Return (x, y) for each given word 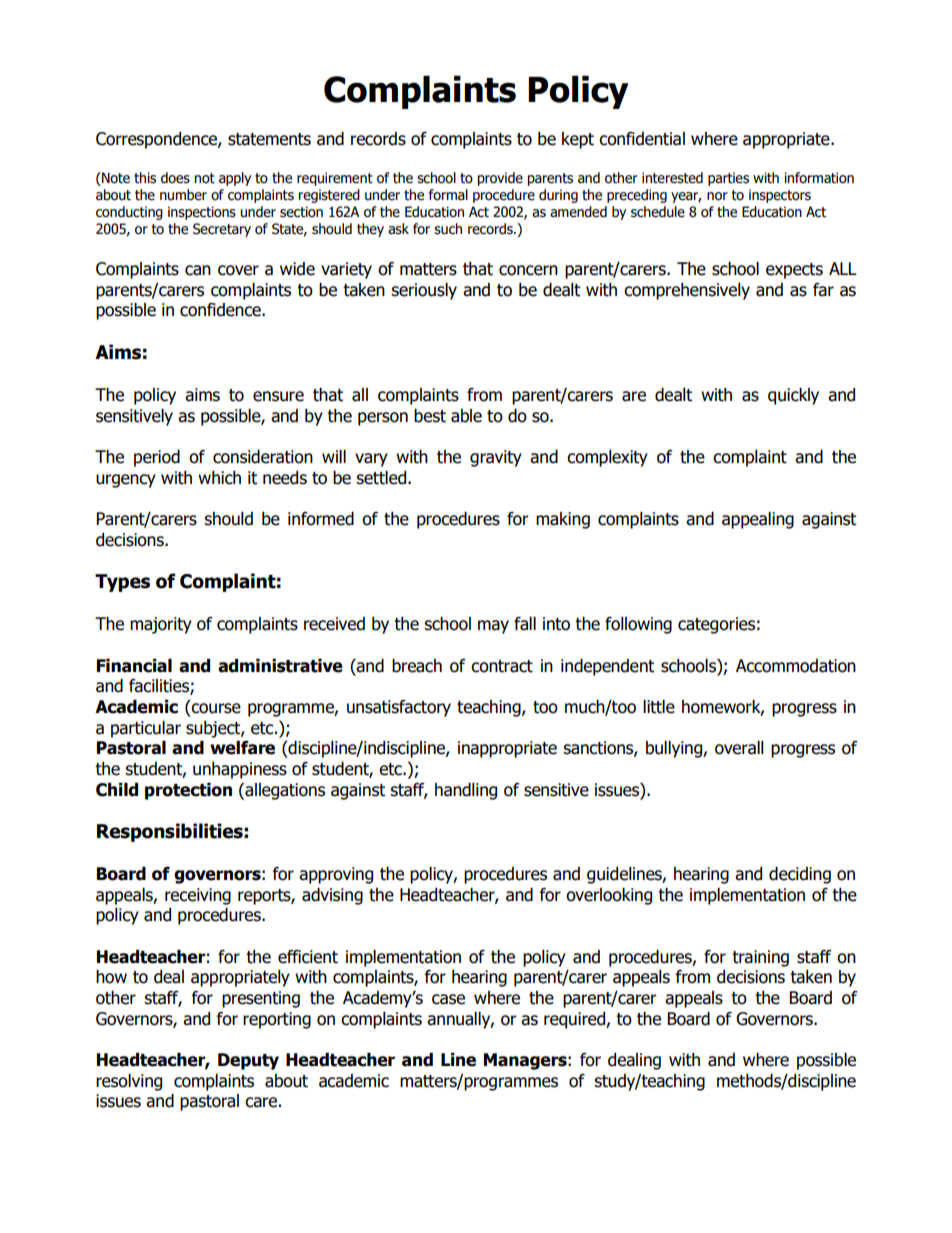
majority (161, 625)
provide (500, 179)
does (175, 178)
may (493, 627)
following (638, 625)
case (448, 999)
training (760, 958)
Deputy (248, 1061)
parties (728, 179)
